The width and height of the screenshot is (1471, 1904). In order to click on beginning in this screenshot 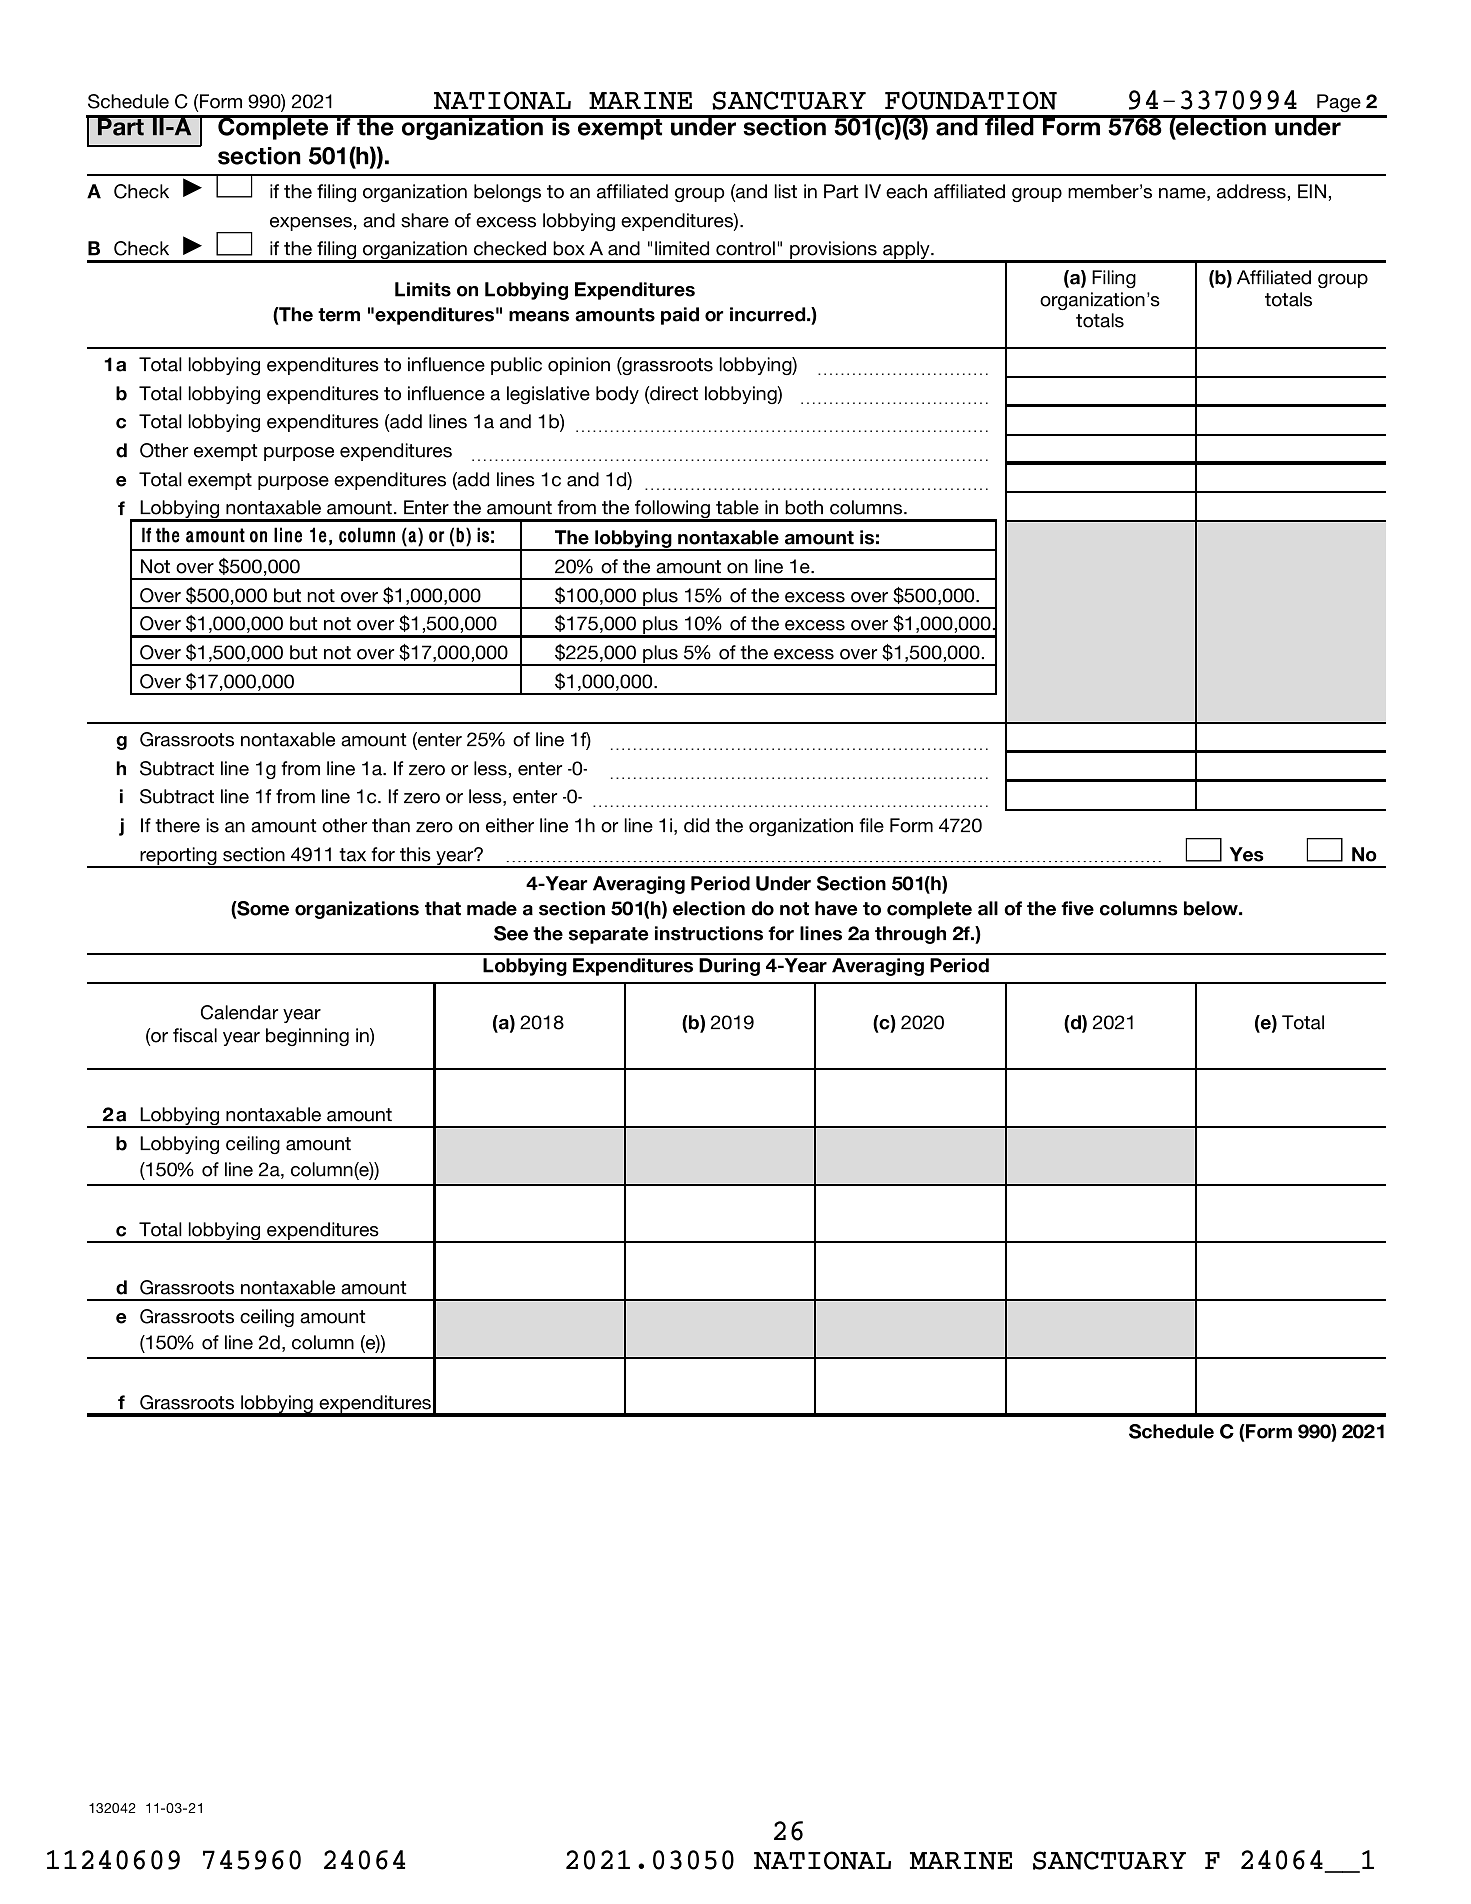, I will do `click(307, 1037)`.
